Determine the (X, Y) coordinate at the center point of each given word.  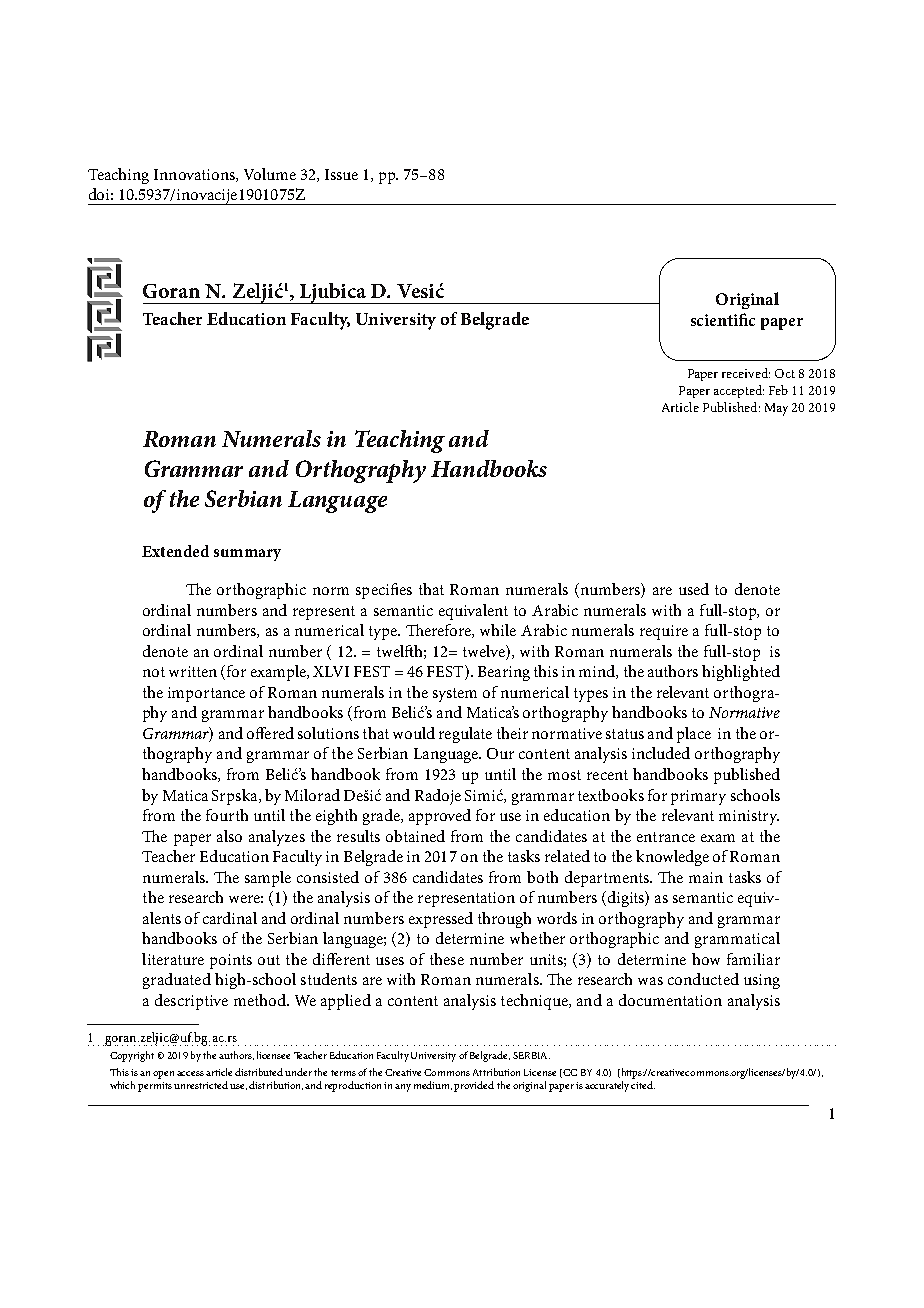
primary (698, 797)
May (776, 409)
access (190, 1073)
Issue (341, 174)
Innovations (195, 175)
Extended (175, 551)
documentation (670, 1000)
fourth (227, 815)
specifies (384, 591)
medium (433, 1085)
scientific (723, 319)
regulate (465, 735)
